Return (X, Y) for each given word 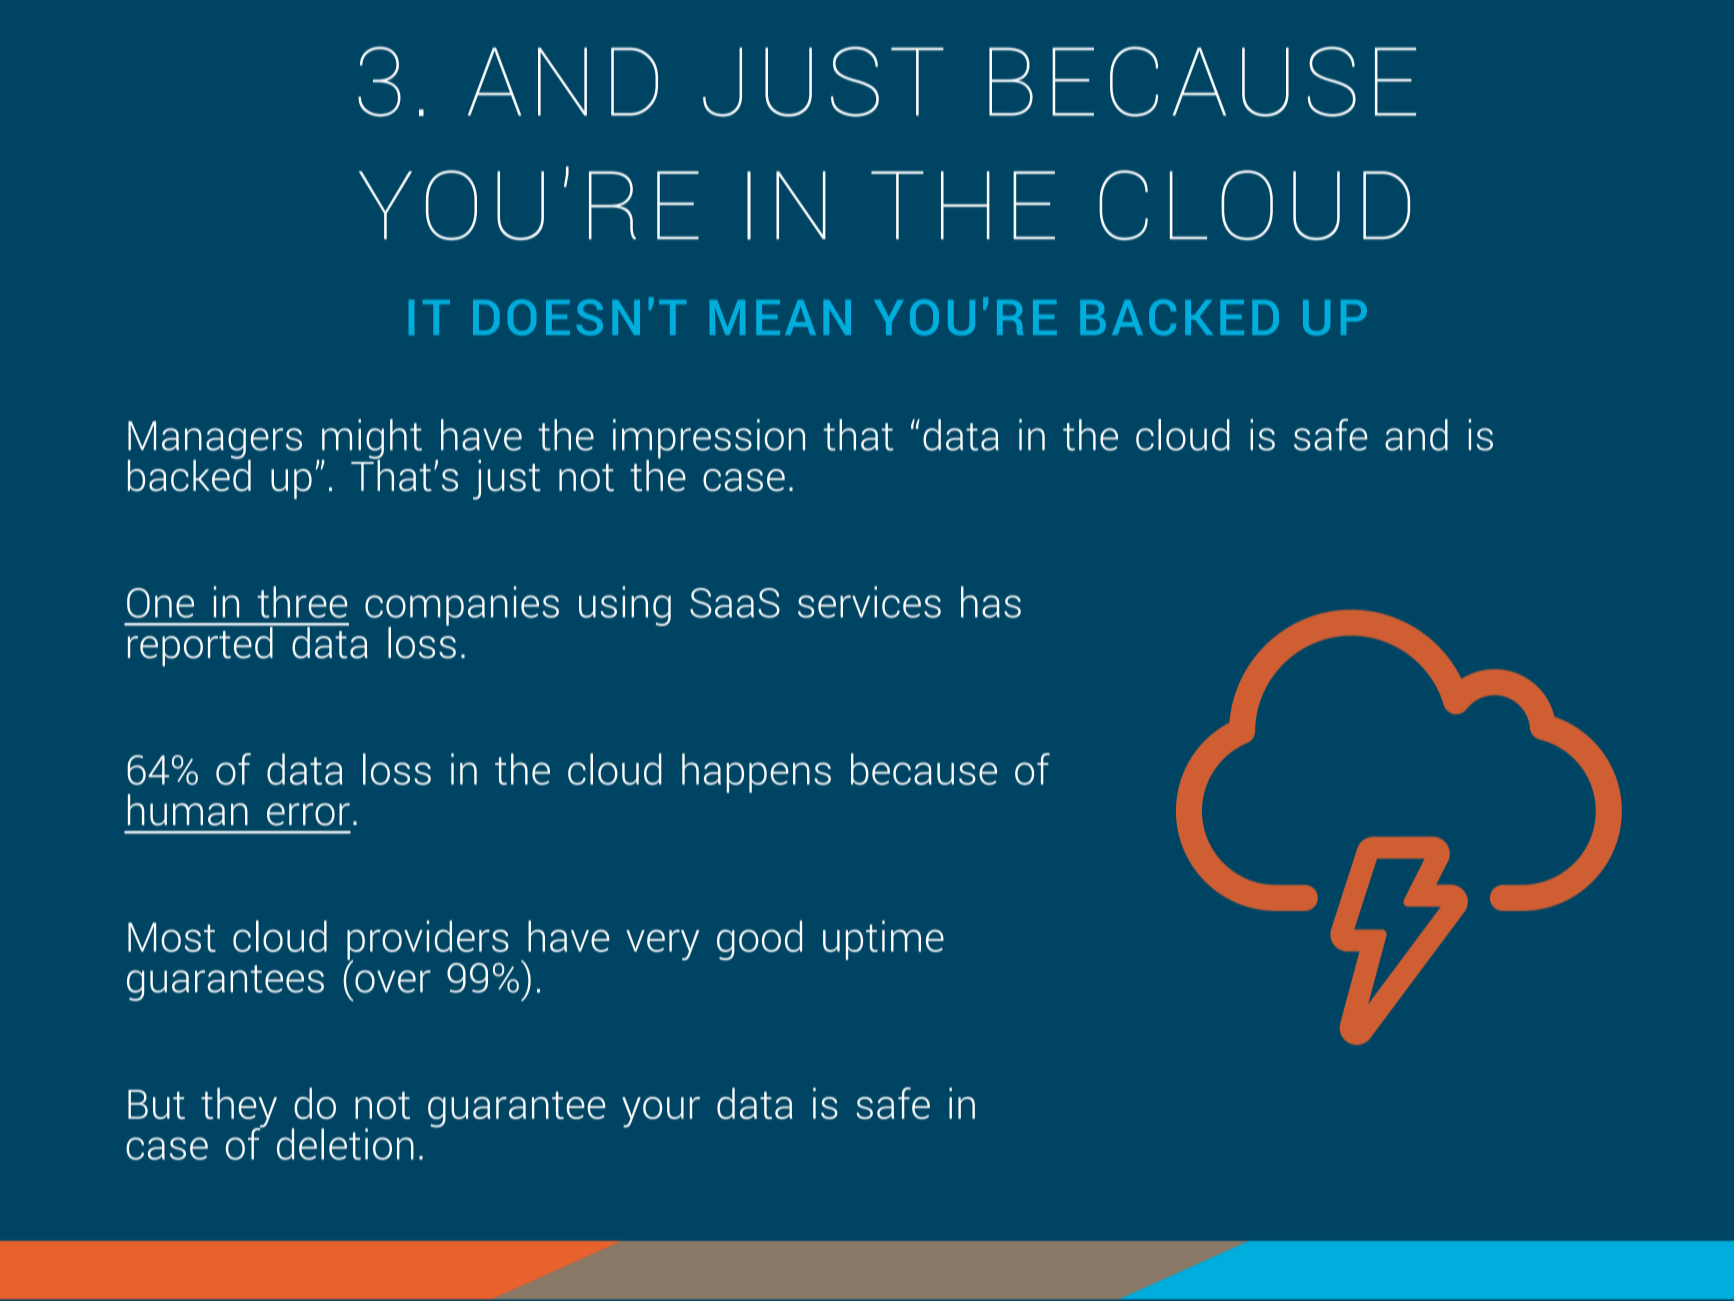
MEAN (780, 317)
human (188, 810)
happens (756, 773)
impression (709, 440)
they (239, 1109)
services (869, 602)
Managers (215, 441)
